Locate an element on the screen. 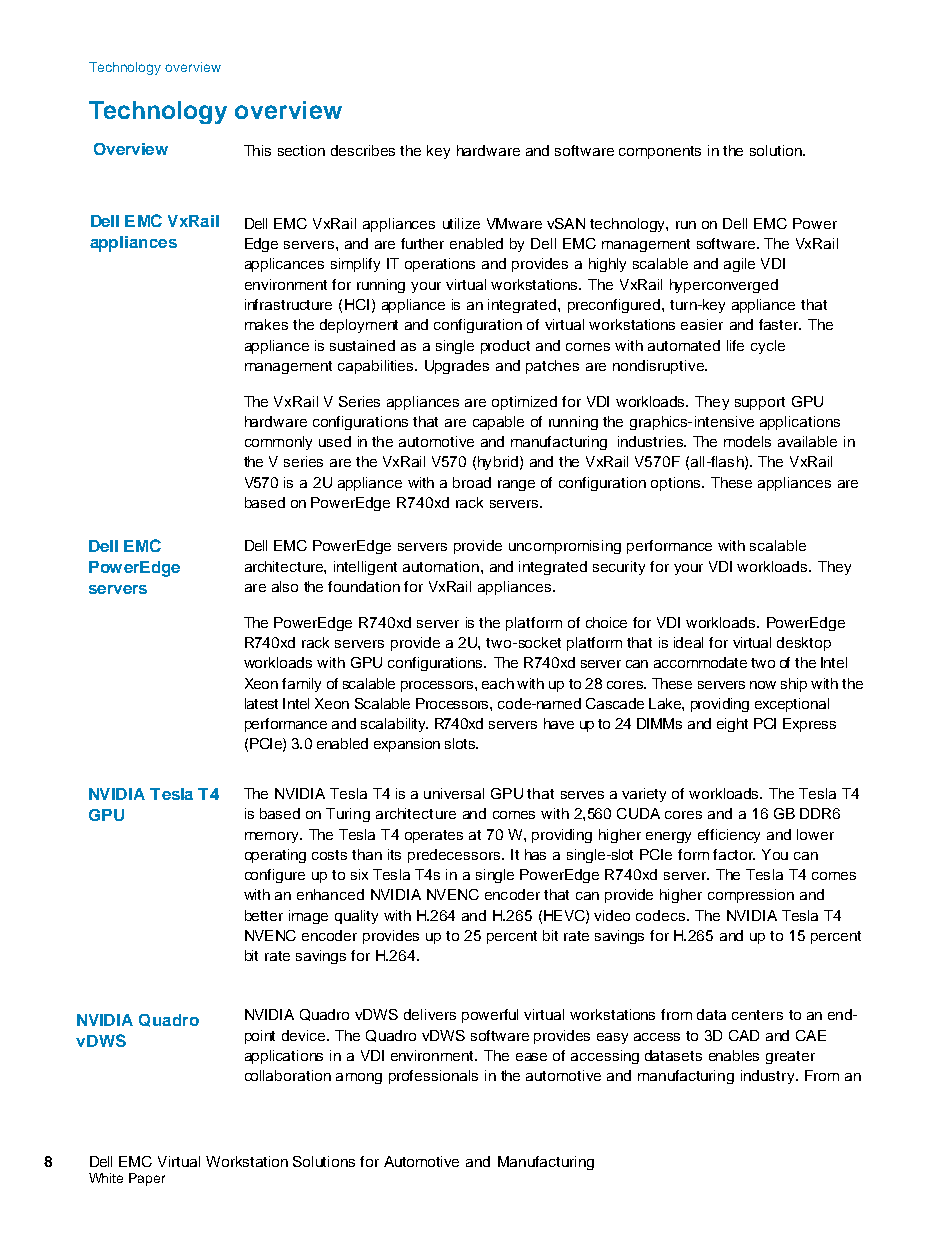 The width and height of the screenshot is (952, 1233). compression is located at coordinates (751, 896).
